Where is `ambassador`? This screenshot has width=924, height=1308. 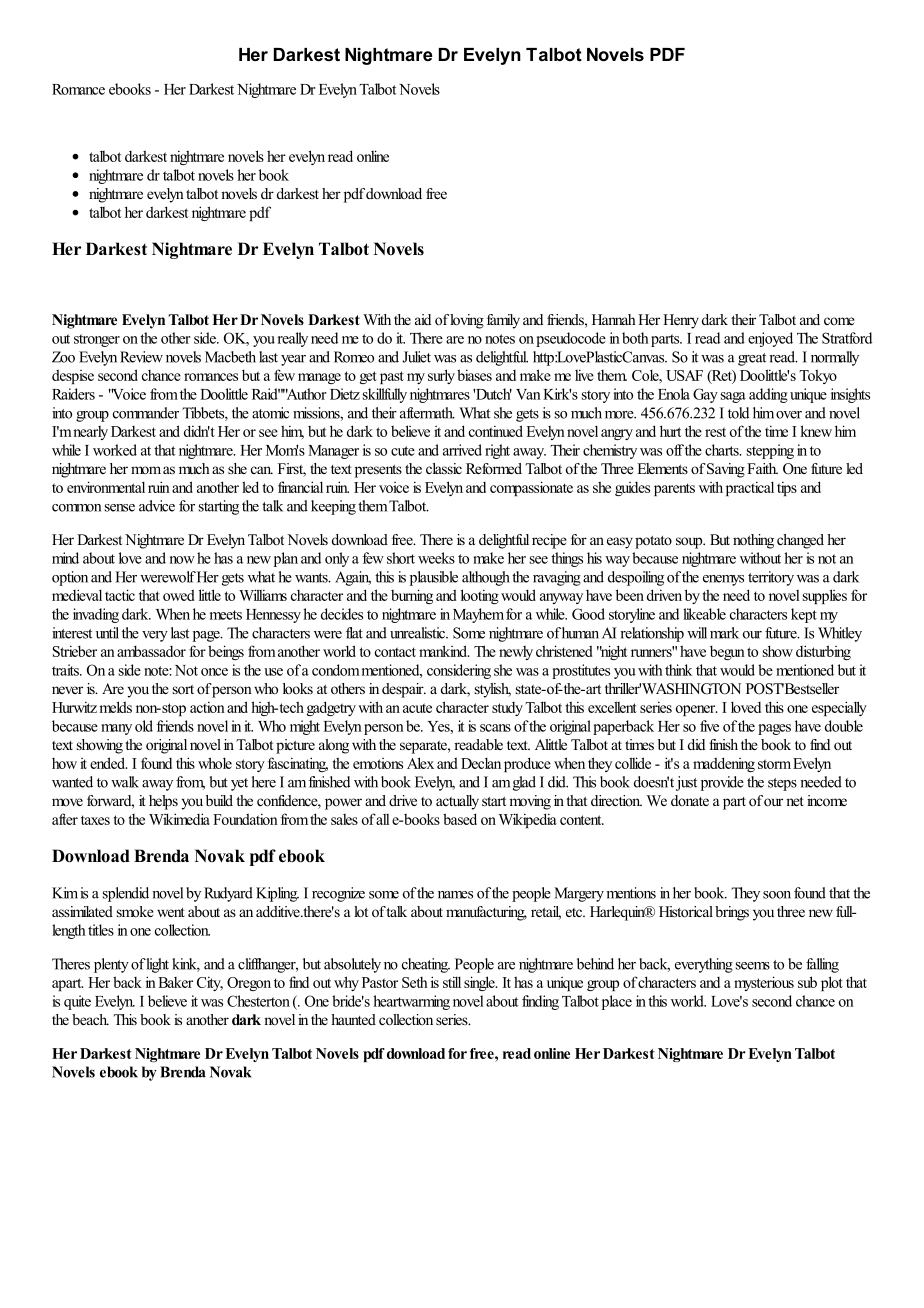
ambassador is located at coordinates (151, 651).
